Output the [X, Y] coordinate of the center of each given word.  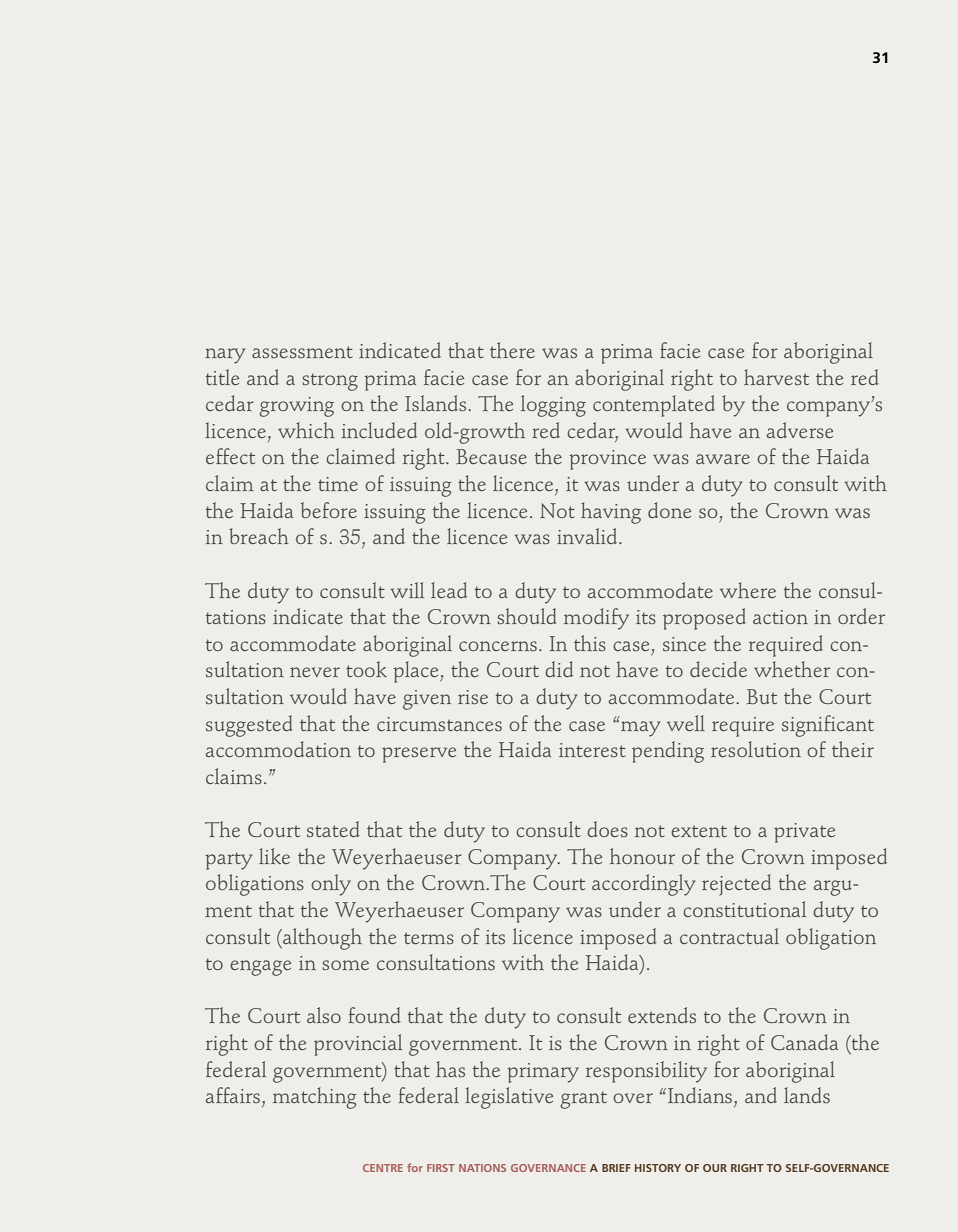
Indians [701, 1095]
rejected [736, 885]
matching [315, 1098]
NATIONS [482, 1168]
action [780, 617]
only [331, 885]
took [366, 669]
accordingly [644, 885]
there [512, 350]
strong [330, 382]
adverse [800, 430]
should [527, 616]
